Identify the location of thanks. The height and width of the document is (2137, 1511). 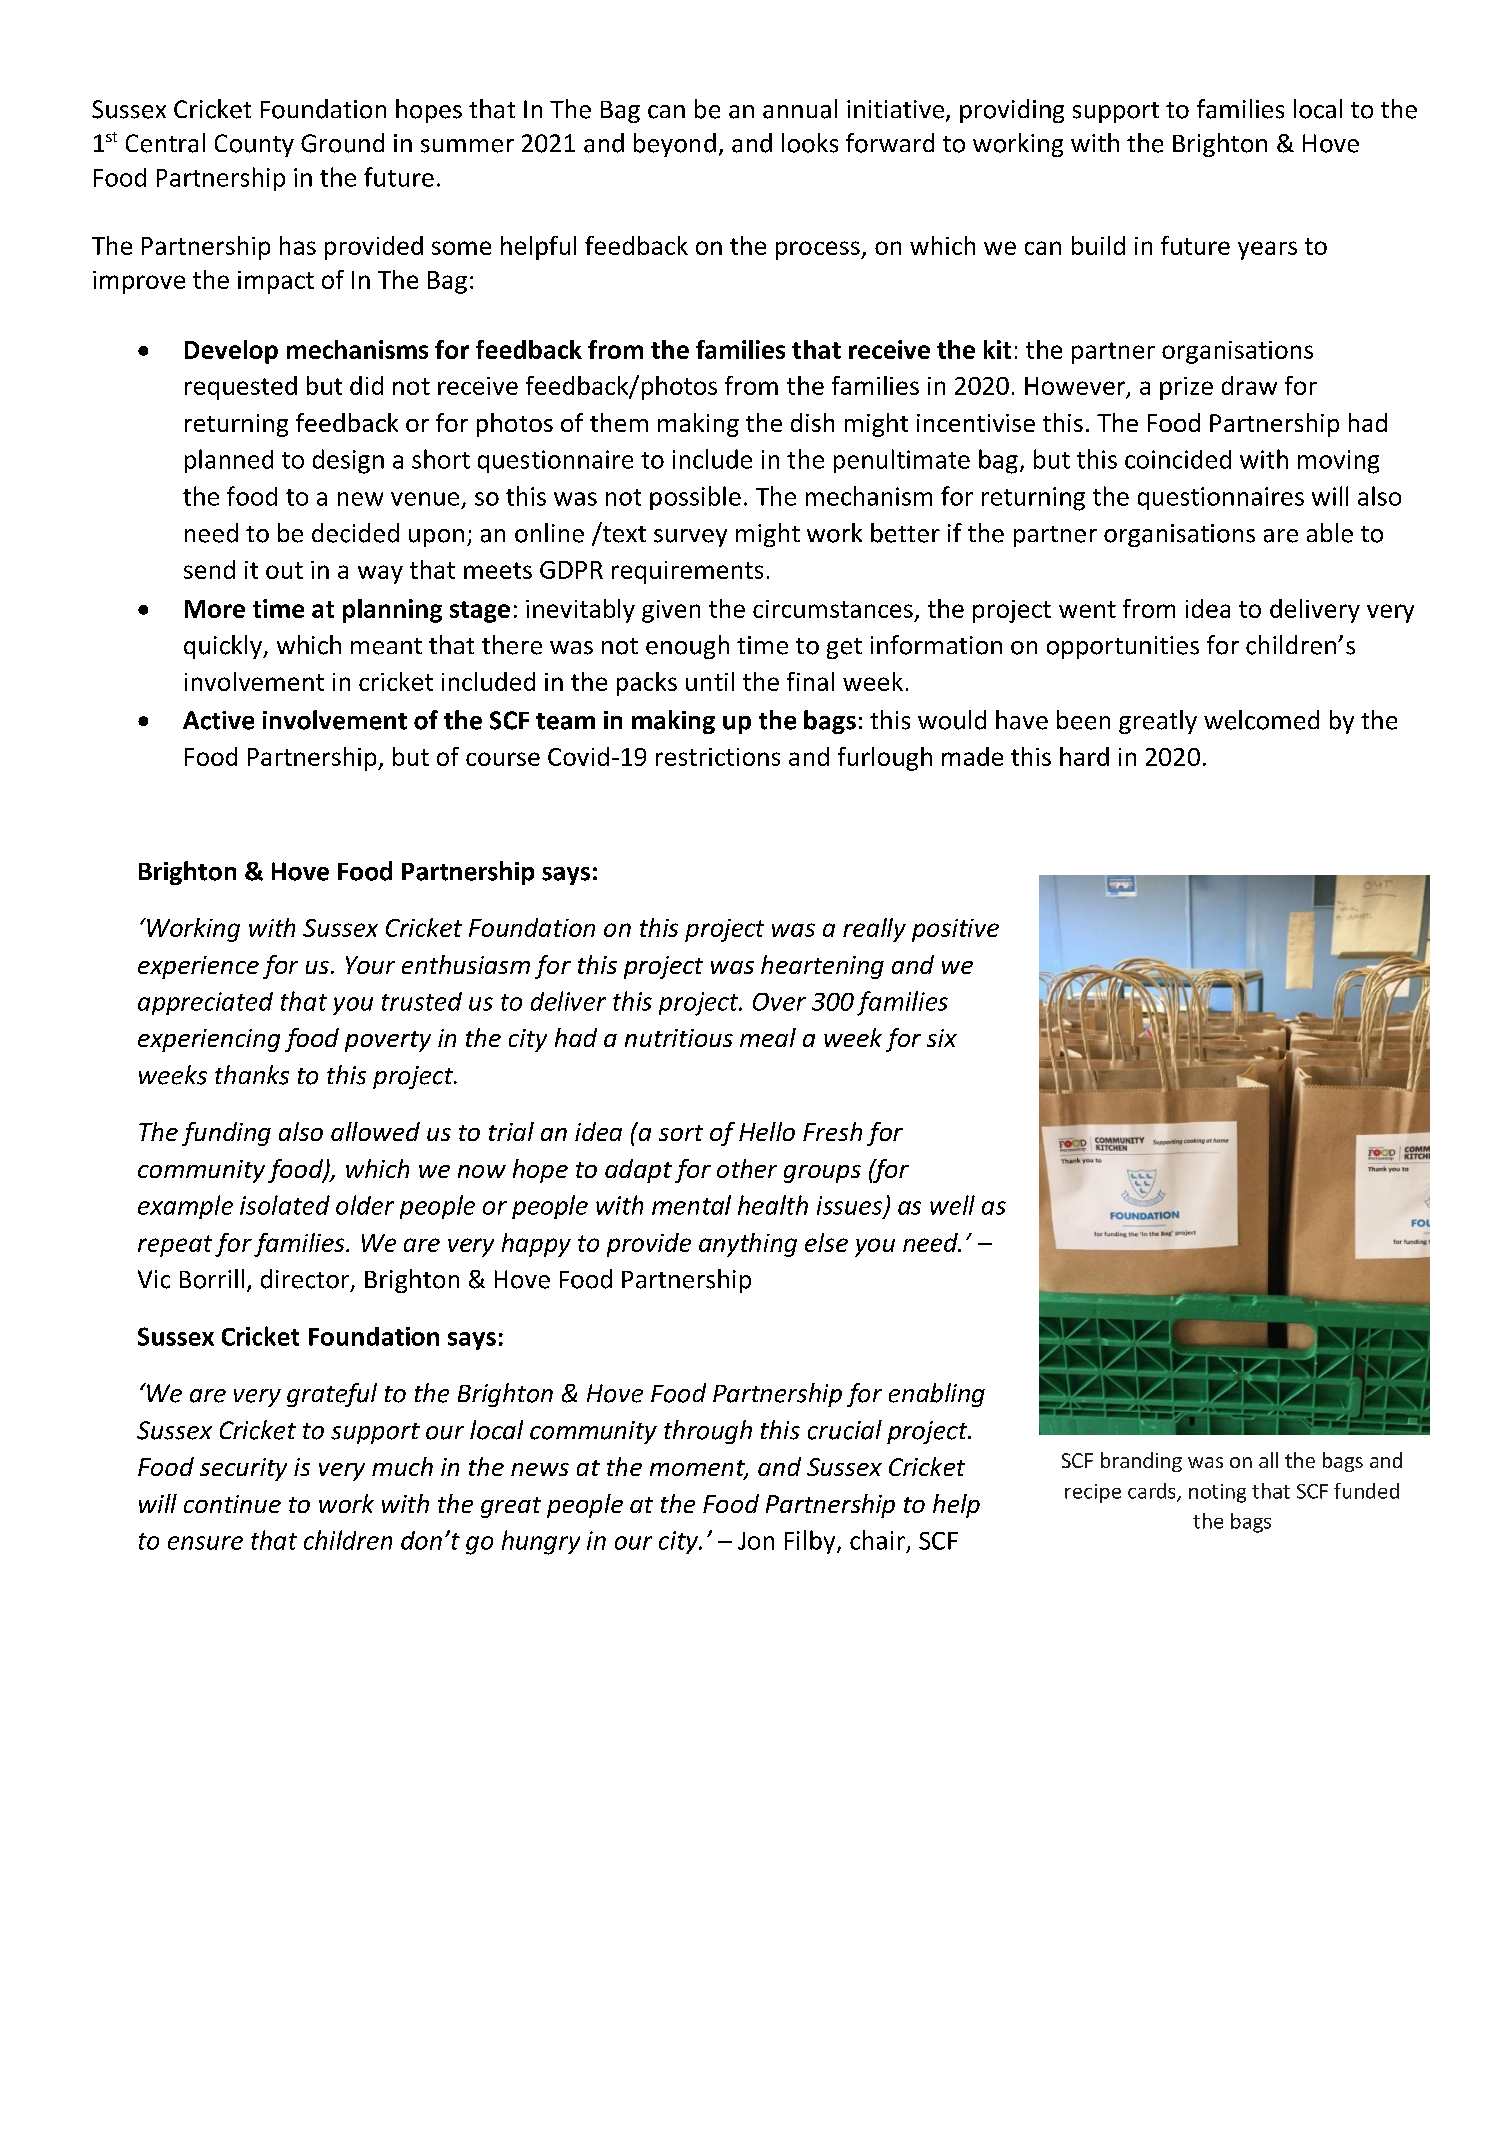
(252, 1075).
